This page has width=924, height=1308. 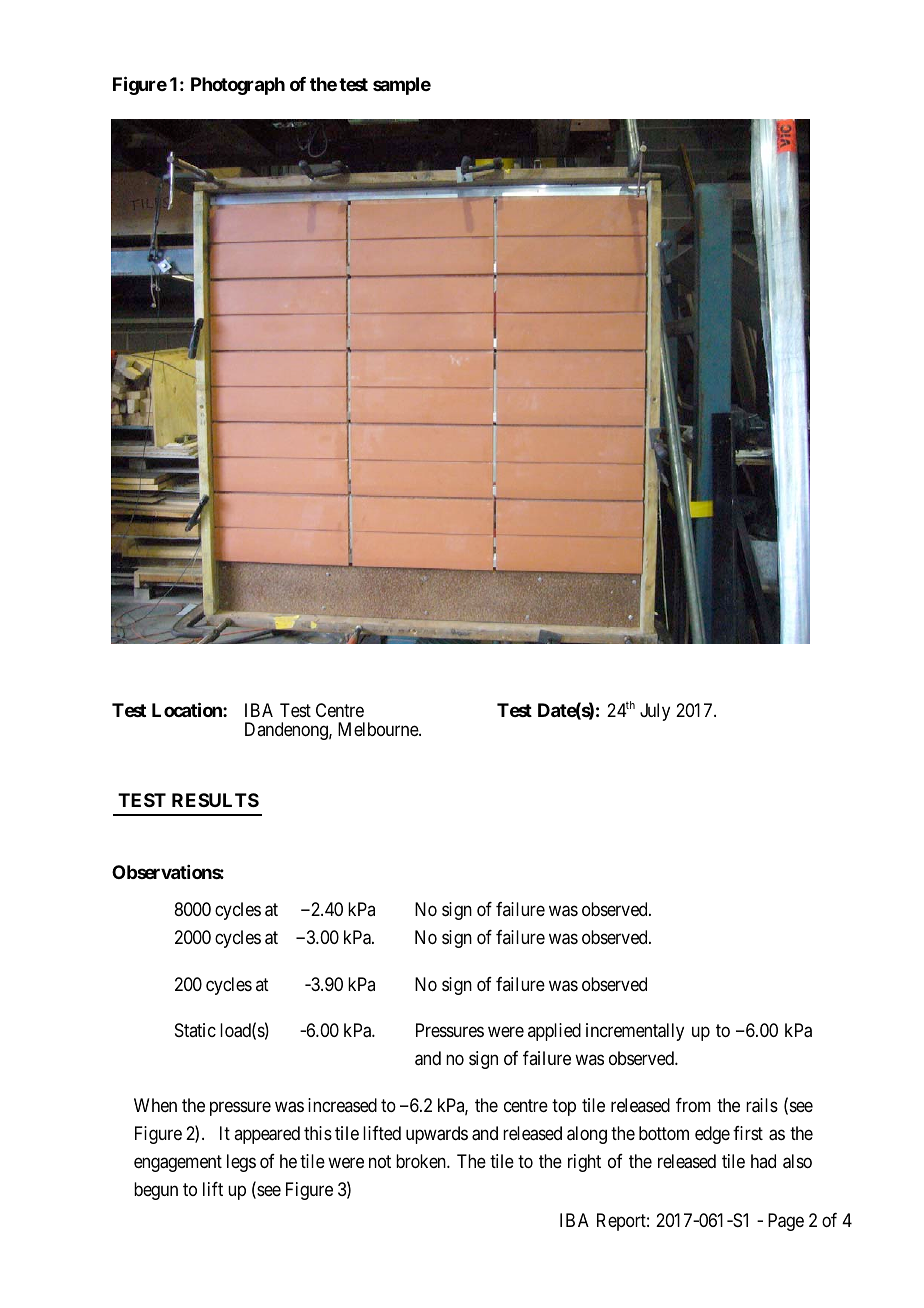 What do you see at coordinates (241, 1163) in the page?
I see `legs` at bounding box center [241, 1163].
